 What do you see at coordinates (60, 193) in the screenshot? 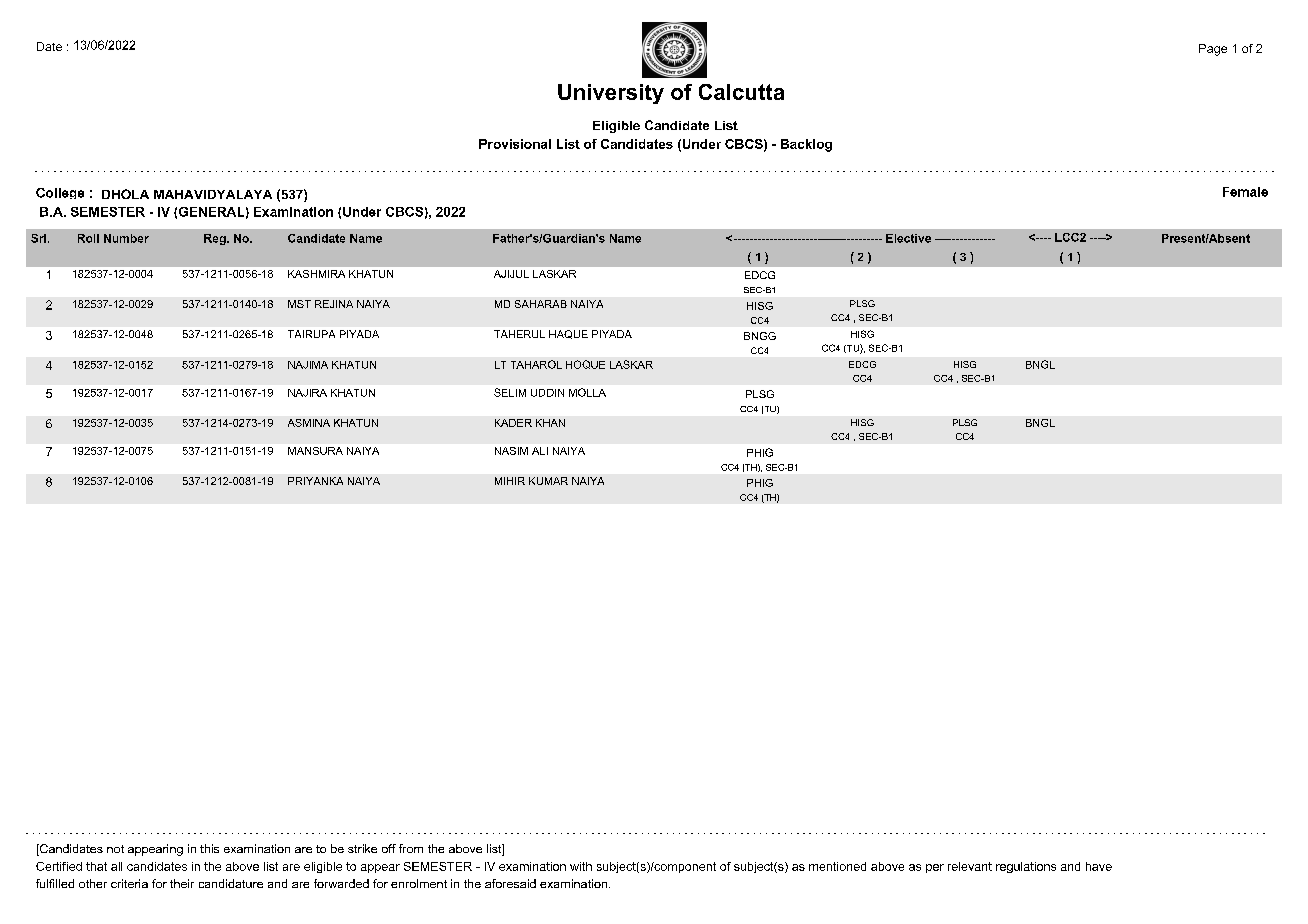
I see `College` at bounding box center [60, 193].
